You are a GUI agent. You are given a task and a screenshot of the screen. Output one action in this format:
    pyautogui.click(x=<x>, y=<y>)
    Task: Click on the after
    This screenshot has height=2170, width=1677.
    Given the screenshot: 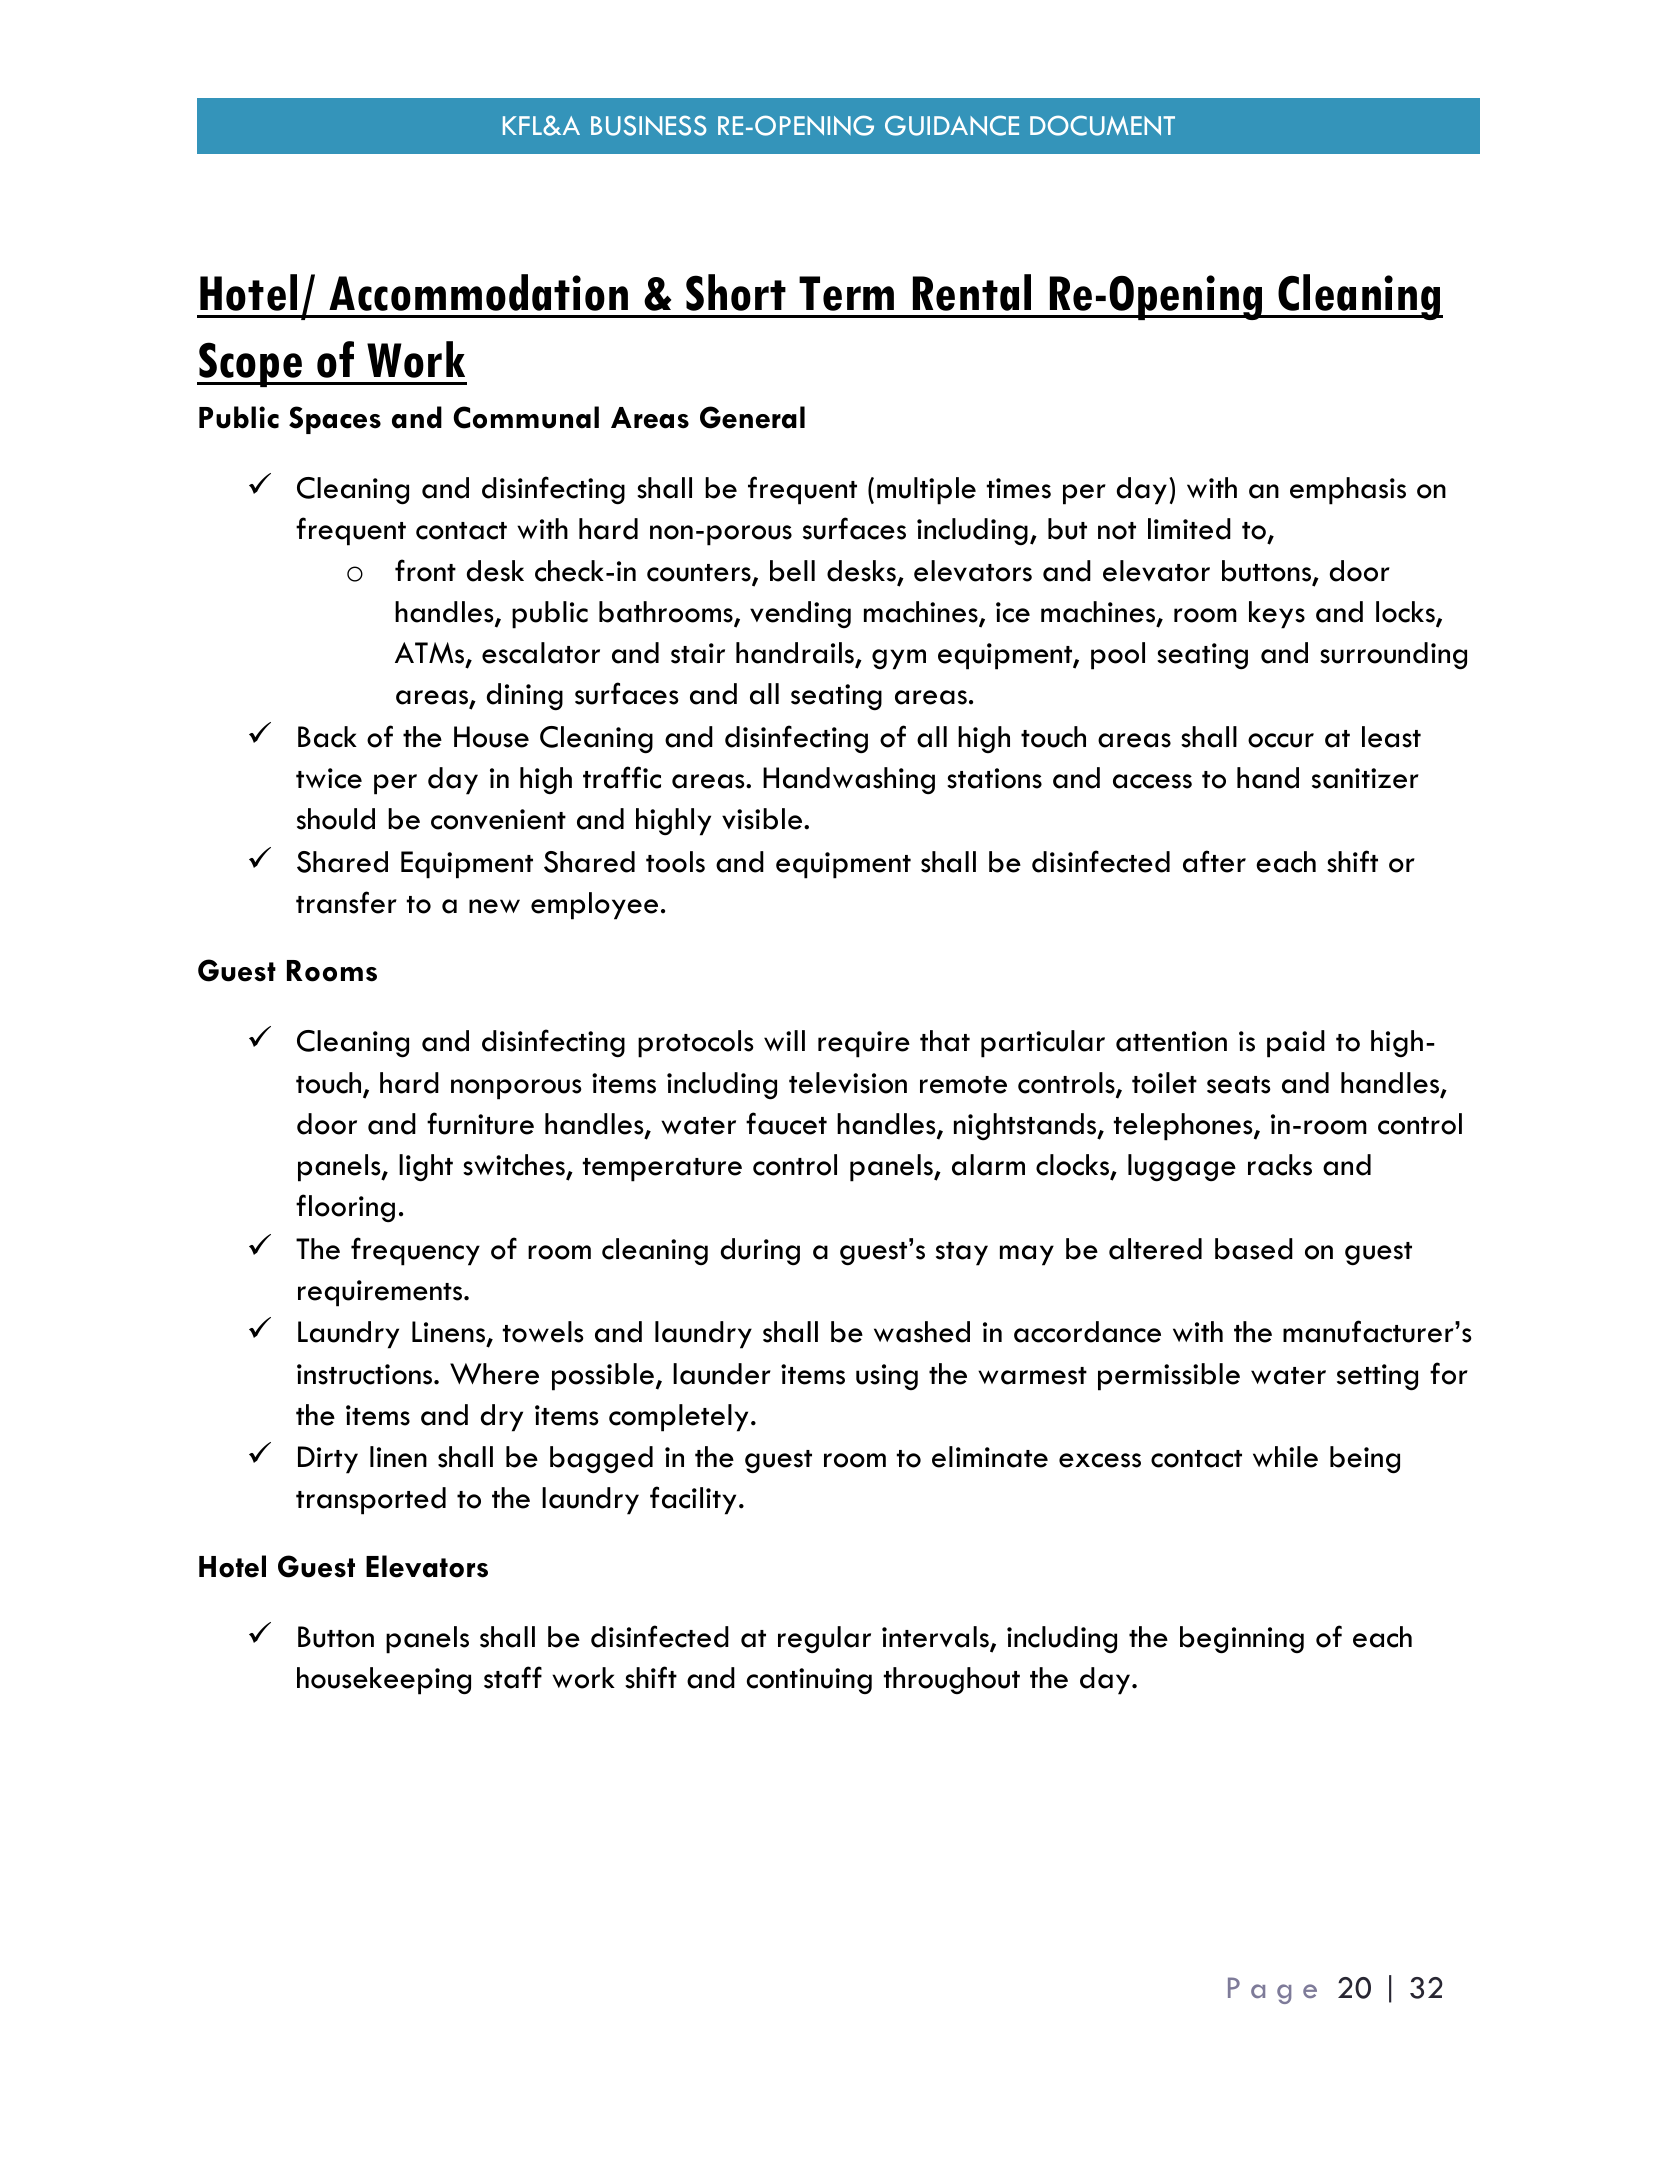 What is the action you would take?
    pyautogui.click(x=1214, y=861)
